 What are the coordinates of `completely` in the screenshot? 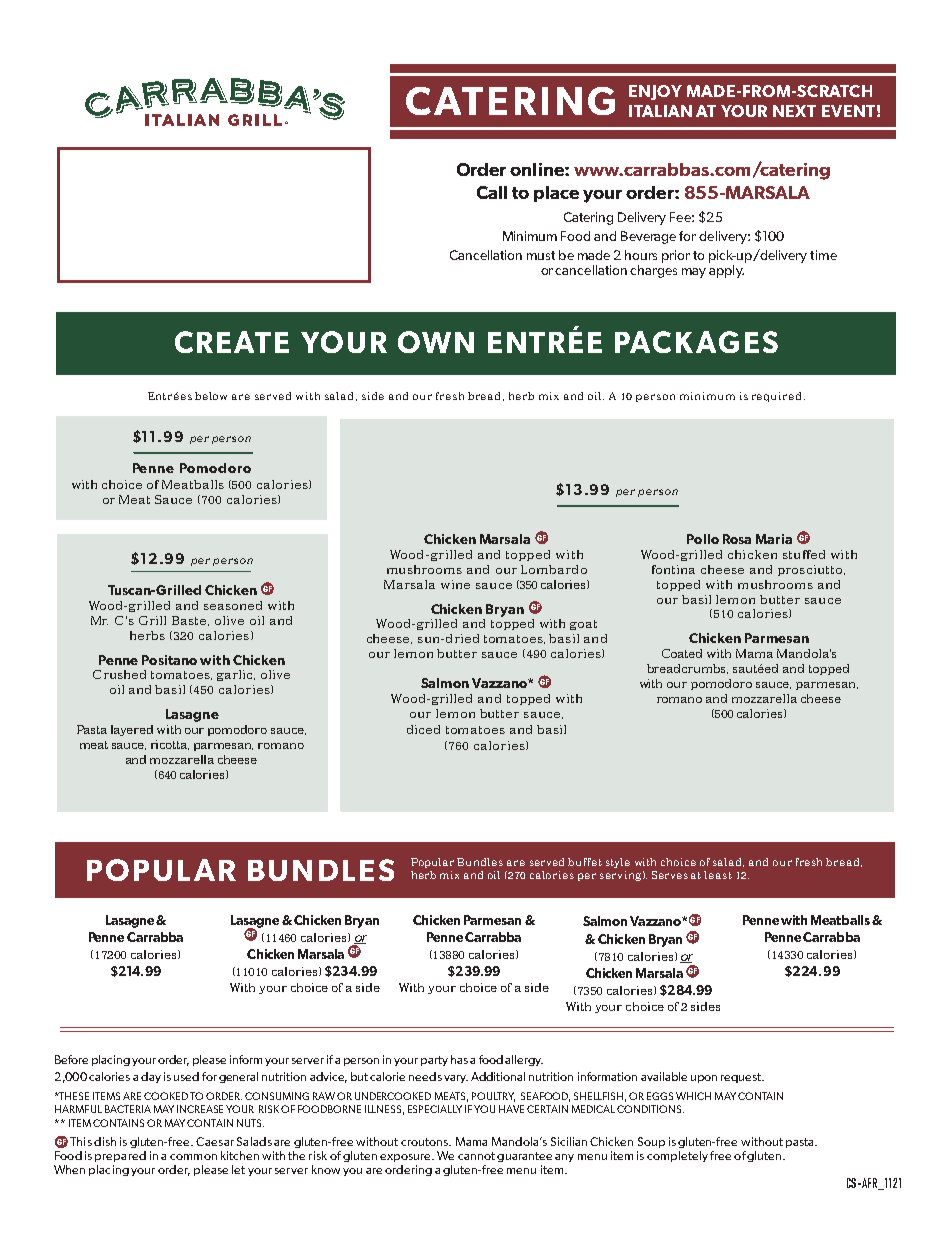 It's located at (677, 1156).
